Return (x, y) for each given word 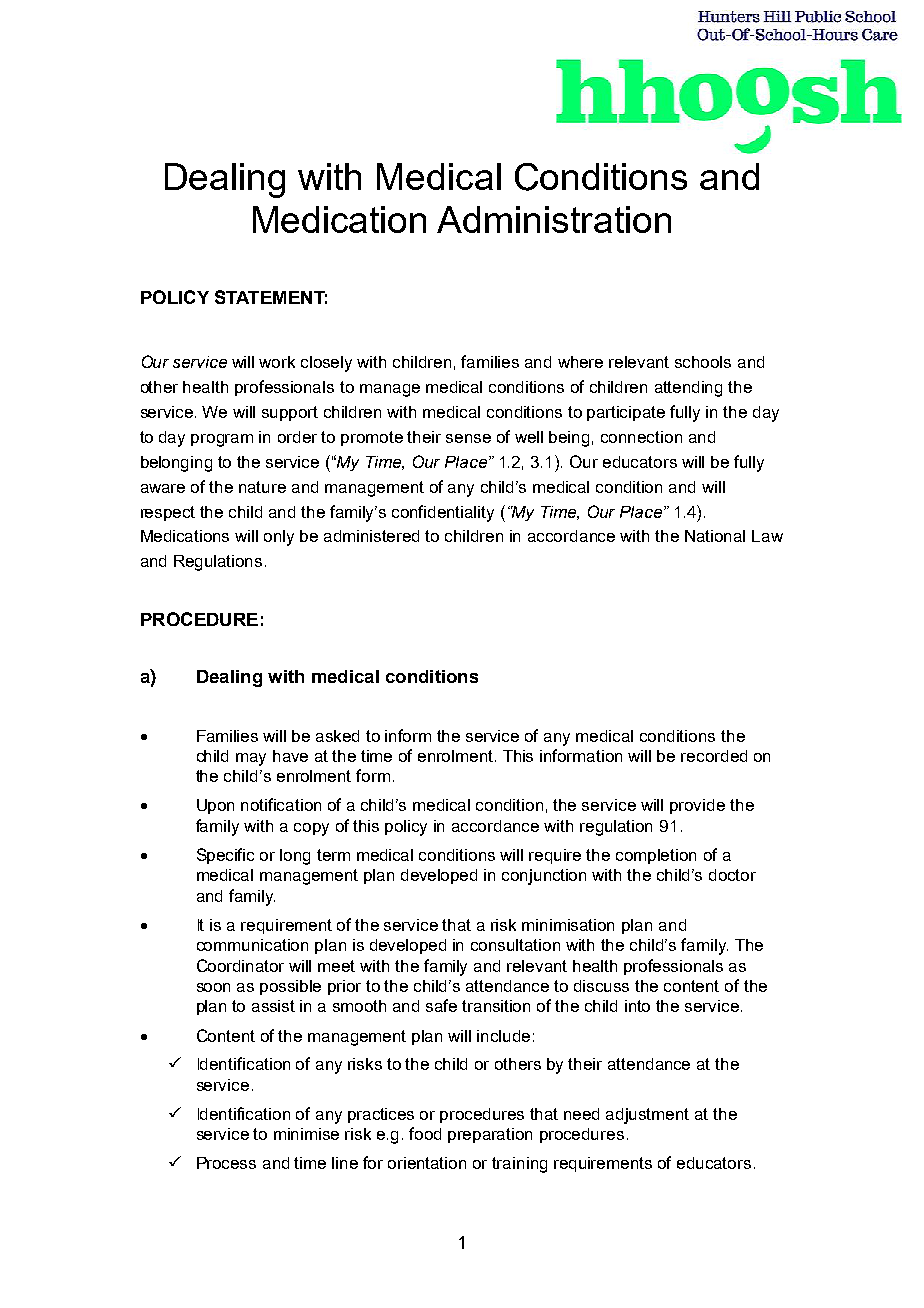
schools (703, 362)
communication (252, 945)
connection (641, 437)
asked (337, 736)
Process (226, 1163)
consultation (515, 945)
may (251, 759)
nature (262, 487)
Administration (554, 219)
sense (468, 438)
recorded (714, 756)
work (277, 362)
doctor (732, 875)
